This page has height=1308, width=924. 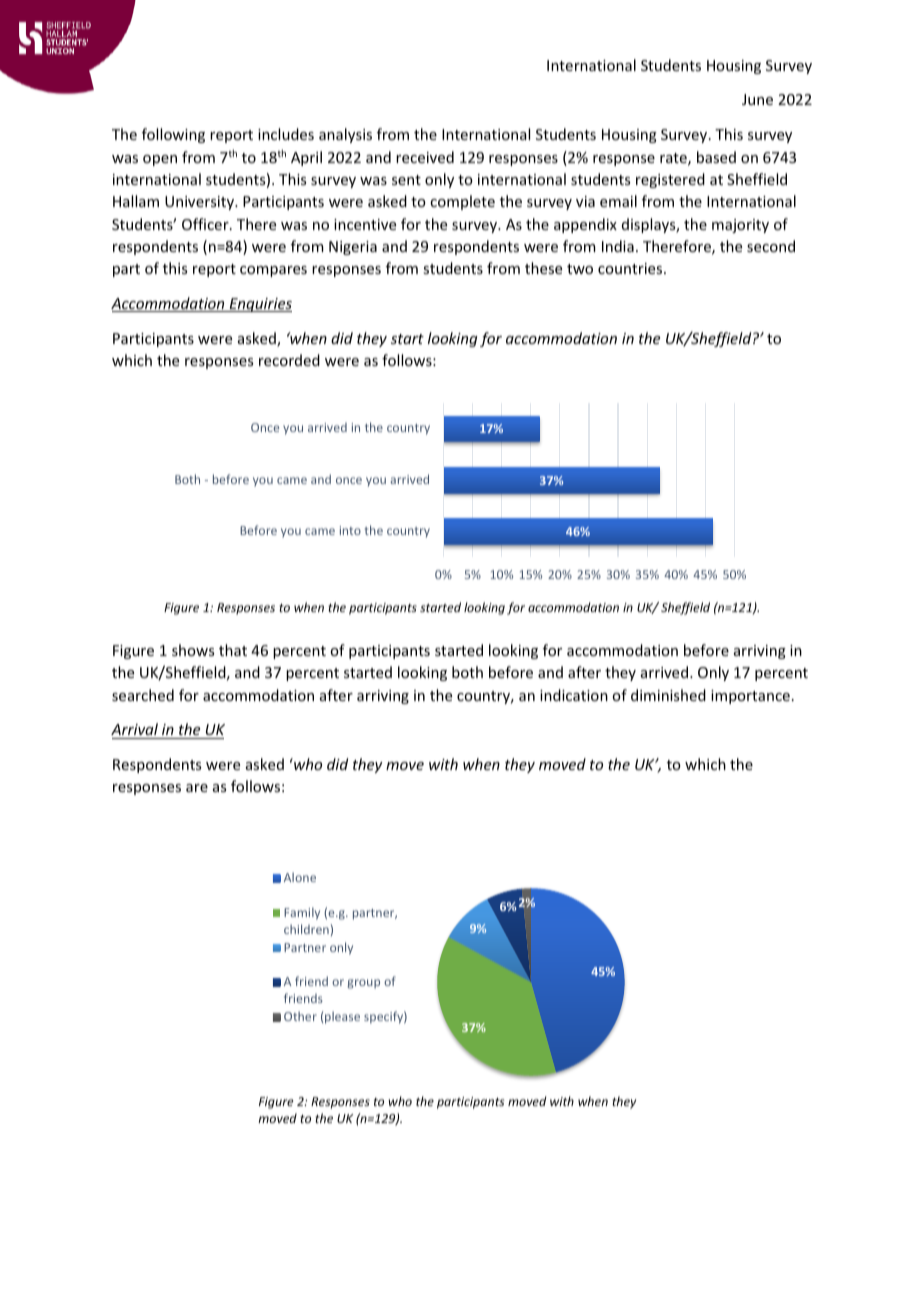 What do you see at coordinates (668, 695) in the page?
I see `diminished` at bounding box center [668, 695].
